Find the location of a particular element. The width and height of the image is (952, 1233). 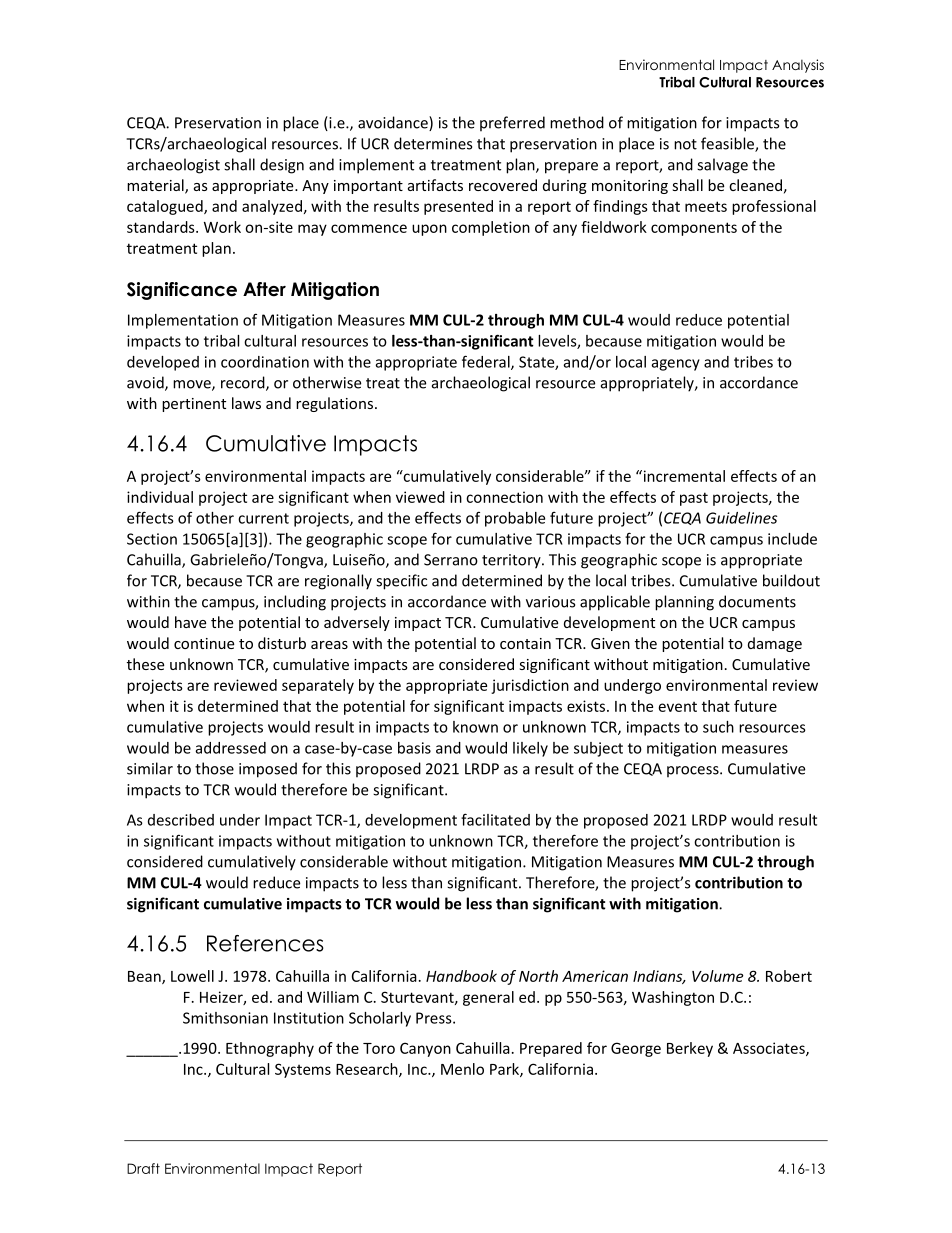

Draft is located at coordinates (143, 1168).
